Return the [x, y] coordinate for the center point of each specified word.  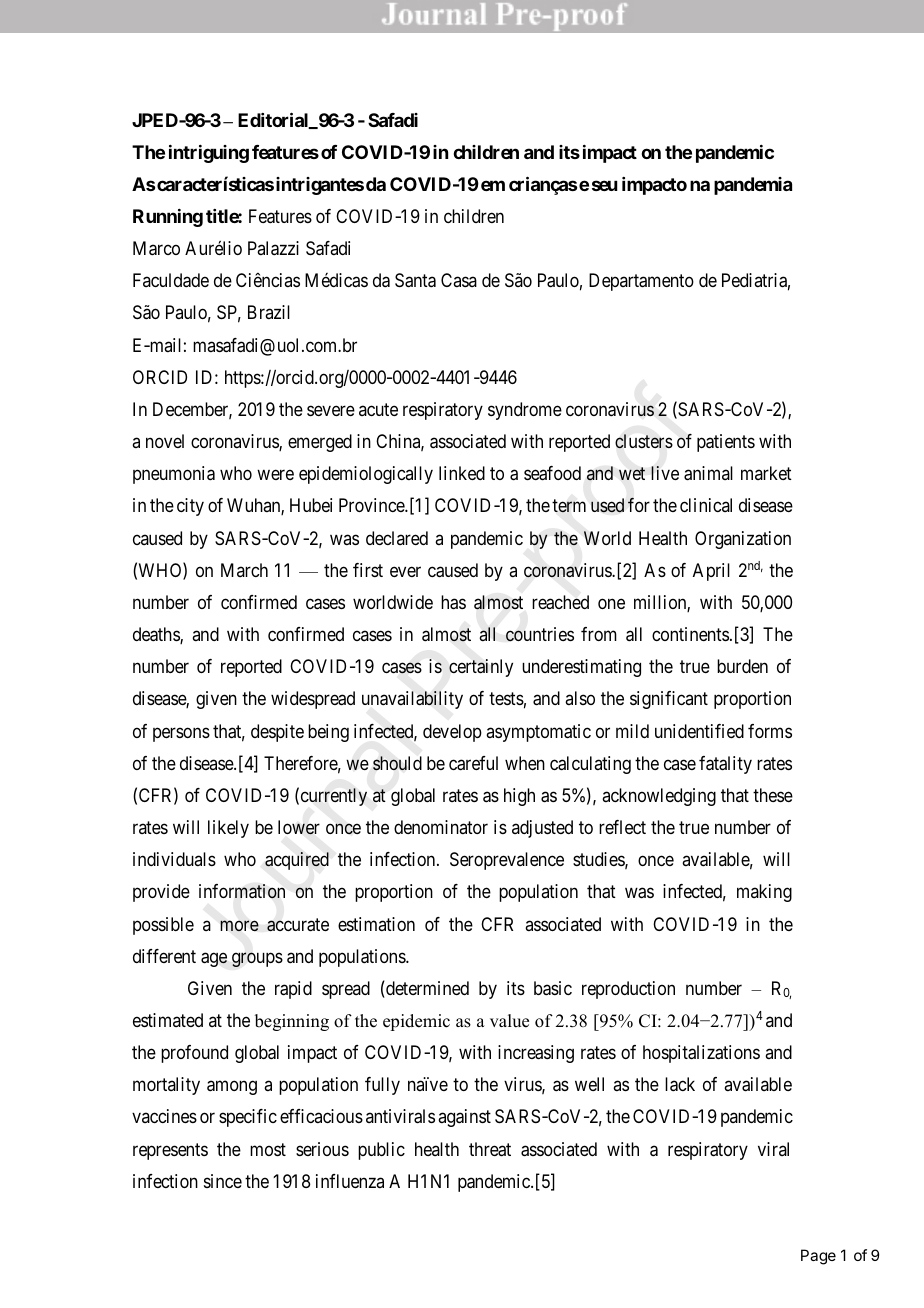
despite [277, 733]
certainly [481, 668]
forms [770, 731]
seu [605, 185]
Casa [459, 280]
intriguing [209, 154]
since [223, 1181]
